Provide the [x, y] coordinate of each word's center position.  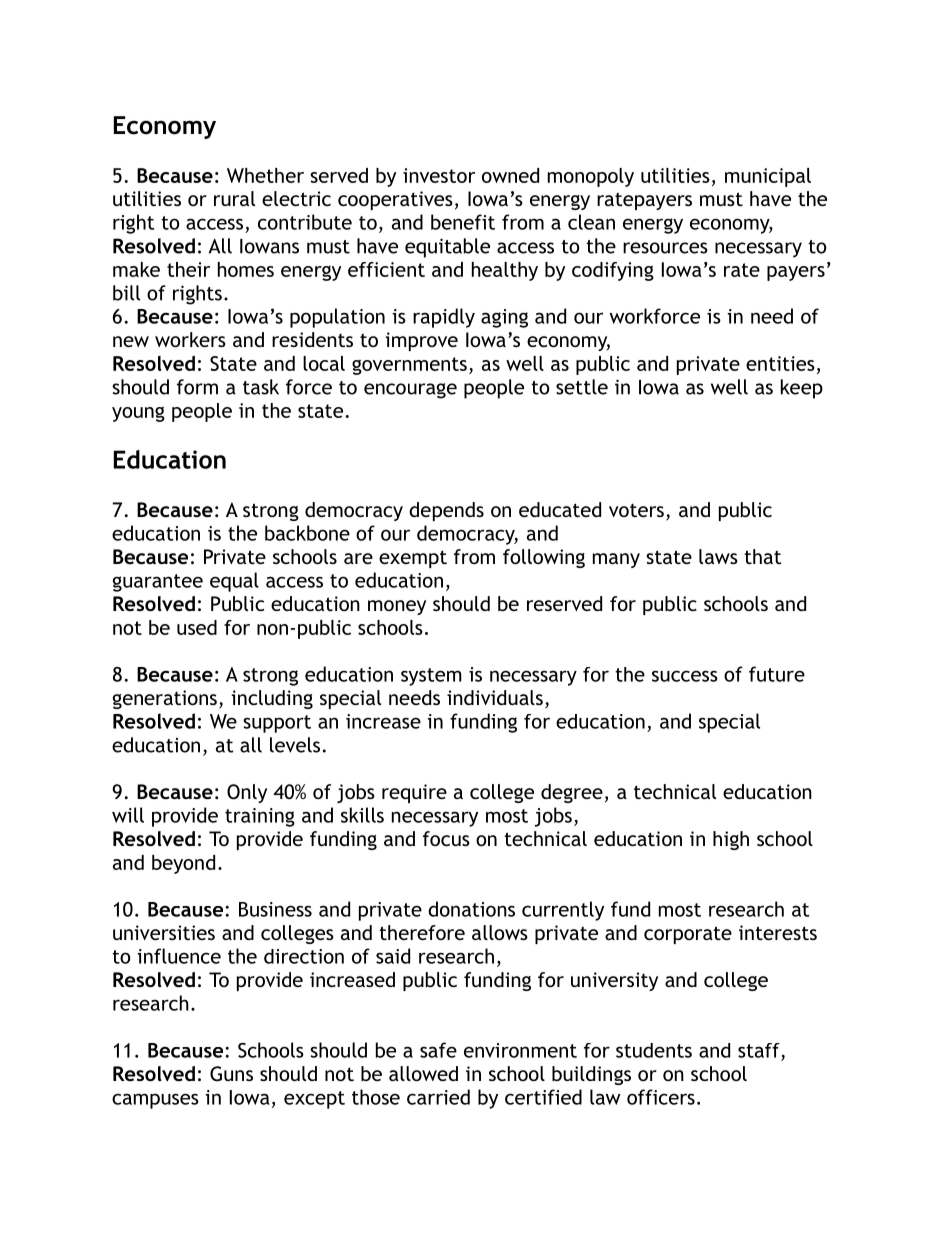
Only [247, 793]
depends [446, 511]
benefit [463, 222]
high [731, 840]
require [414, 793]
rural [234, 198]
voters [636, 510]
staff [759, 1050]
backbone [307, 533]
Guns [231, 1074]
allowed [423, 1073]
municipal [768, 177]
